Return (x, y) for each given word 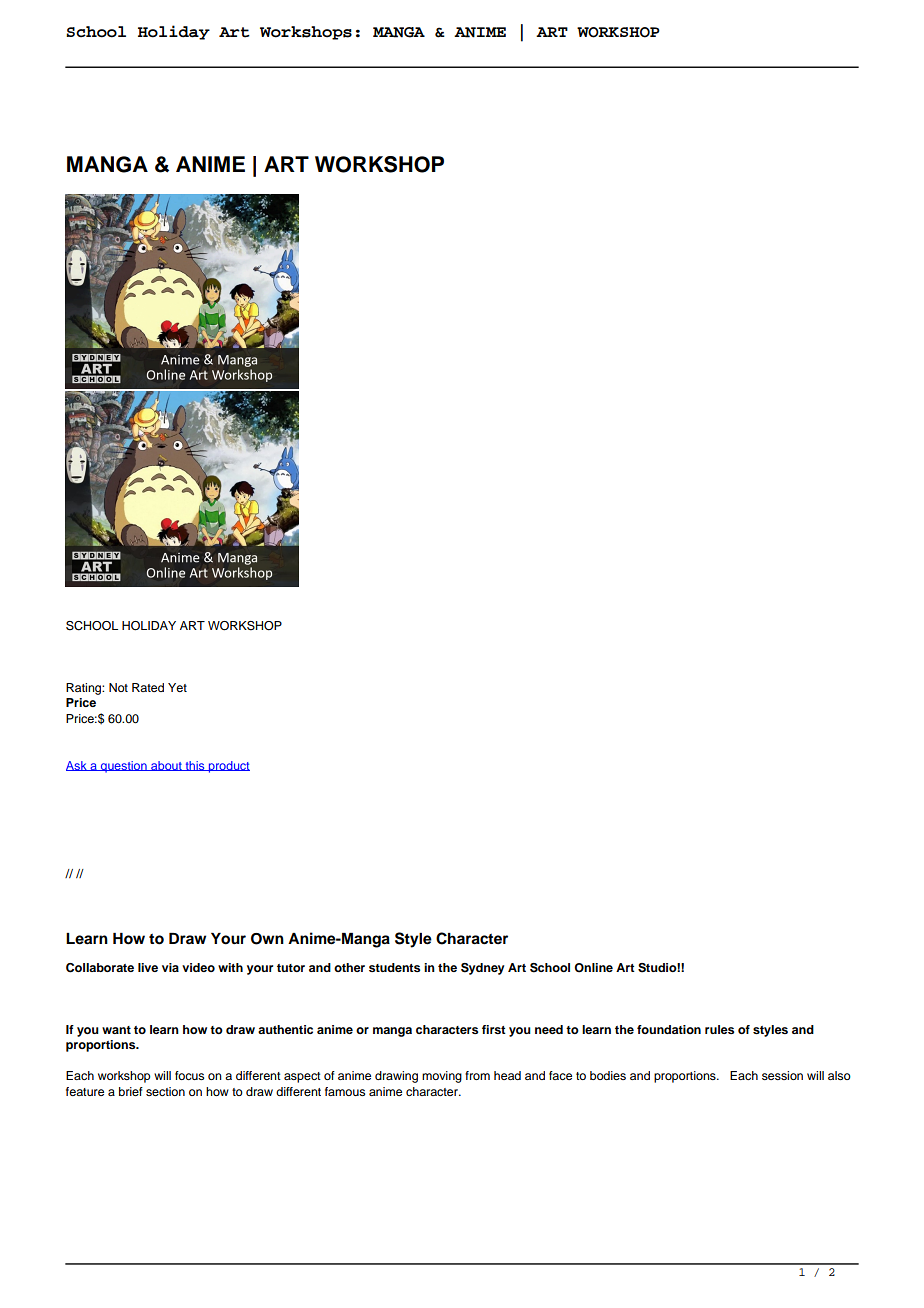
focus (189, 1075)
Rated (148, 687)
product (228, 767)
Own (267, 939)
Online (593, 968)
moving (442, 1077)
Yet (177, 687)
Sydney (483, 969)
